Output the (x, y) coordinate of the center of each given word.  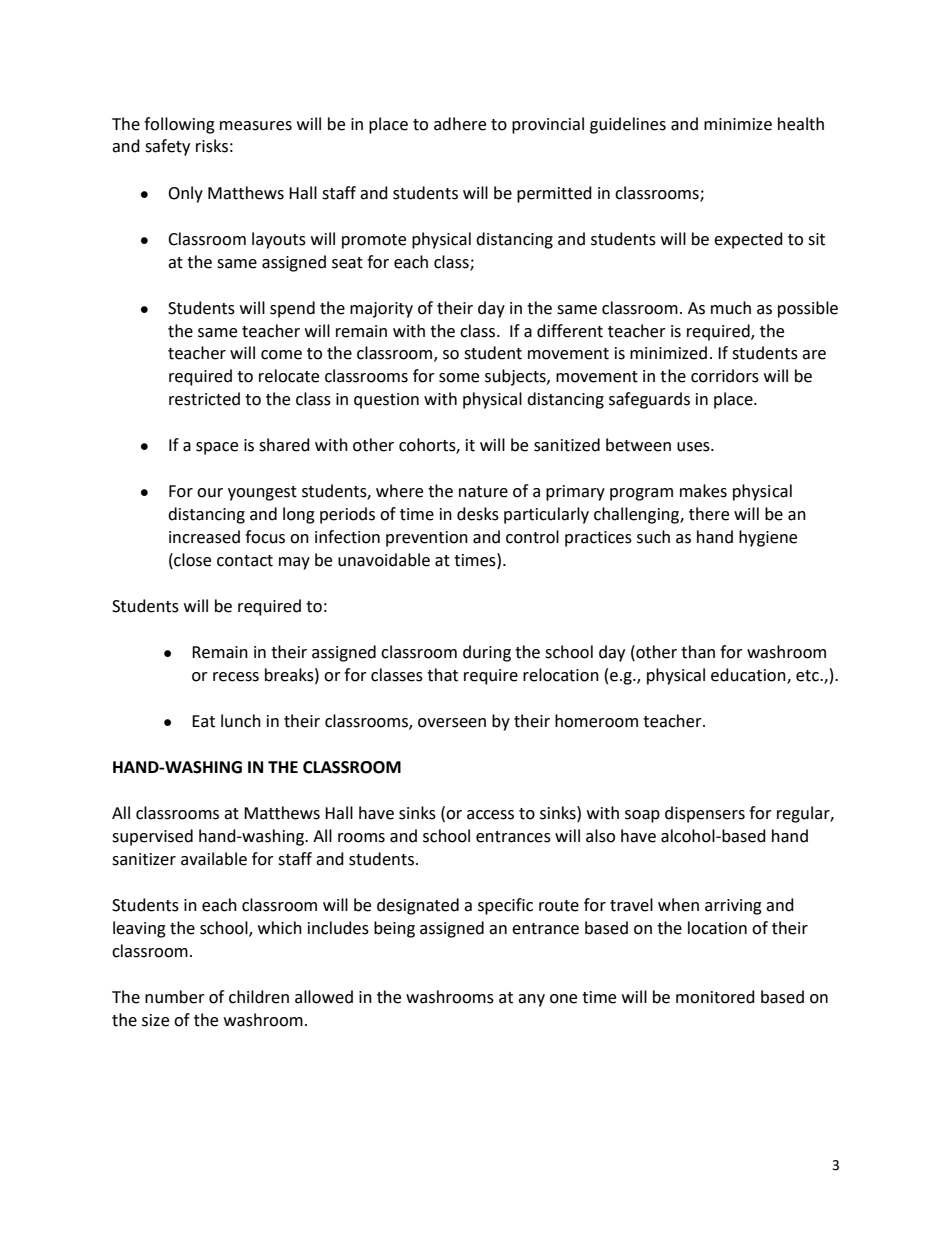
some (459, 378)
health (801, 124)
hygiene (768, 538)
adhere (460, 124)
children (259, 997)
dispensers (705, 814)
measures (256, 126)
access (490, 815)
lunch (241, 721)
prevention (427, 539)
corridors (725, 376)
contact (245, 561)
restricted (204, 399)
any (531, 1000)
